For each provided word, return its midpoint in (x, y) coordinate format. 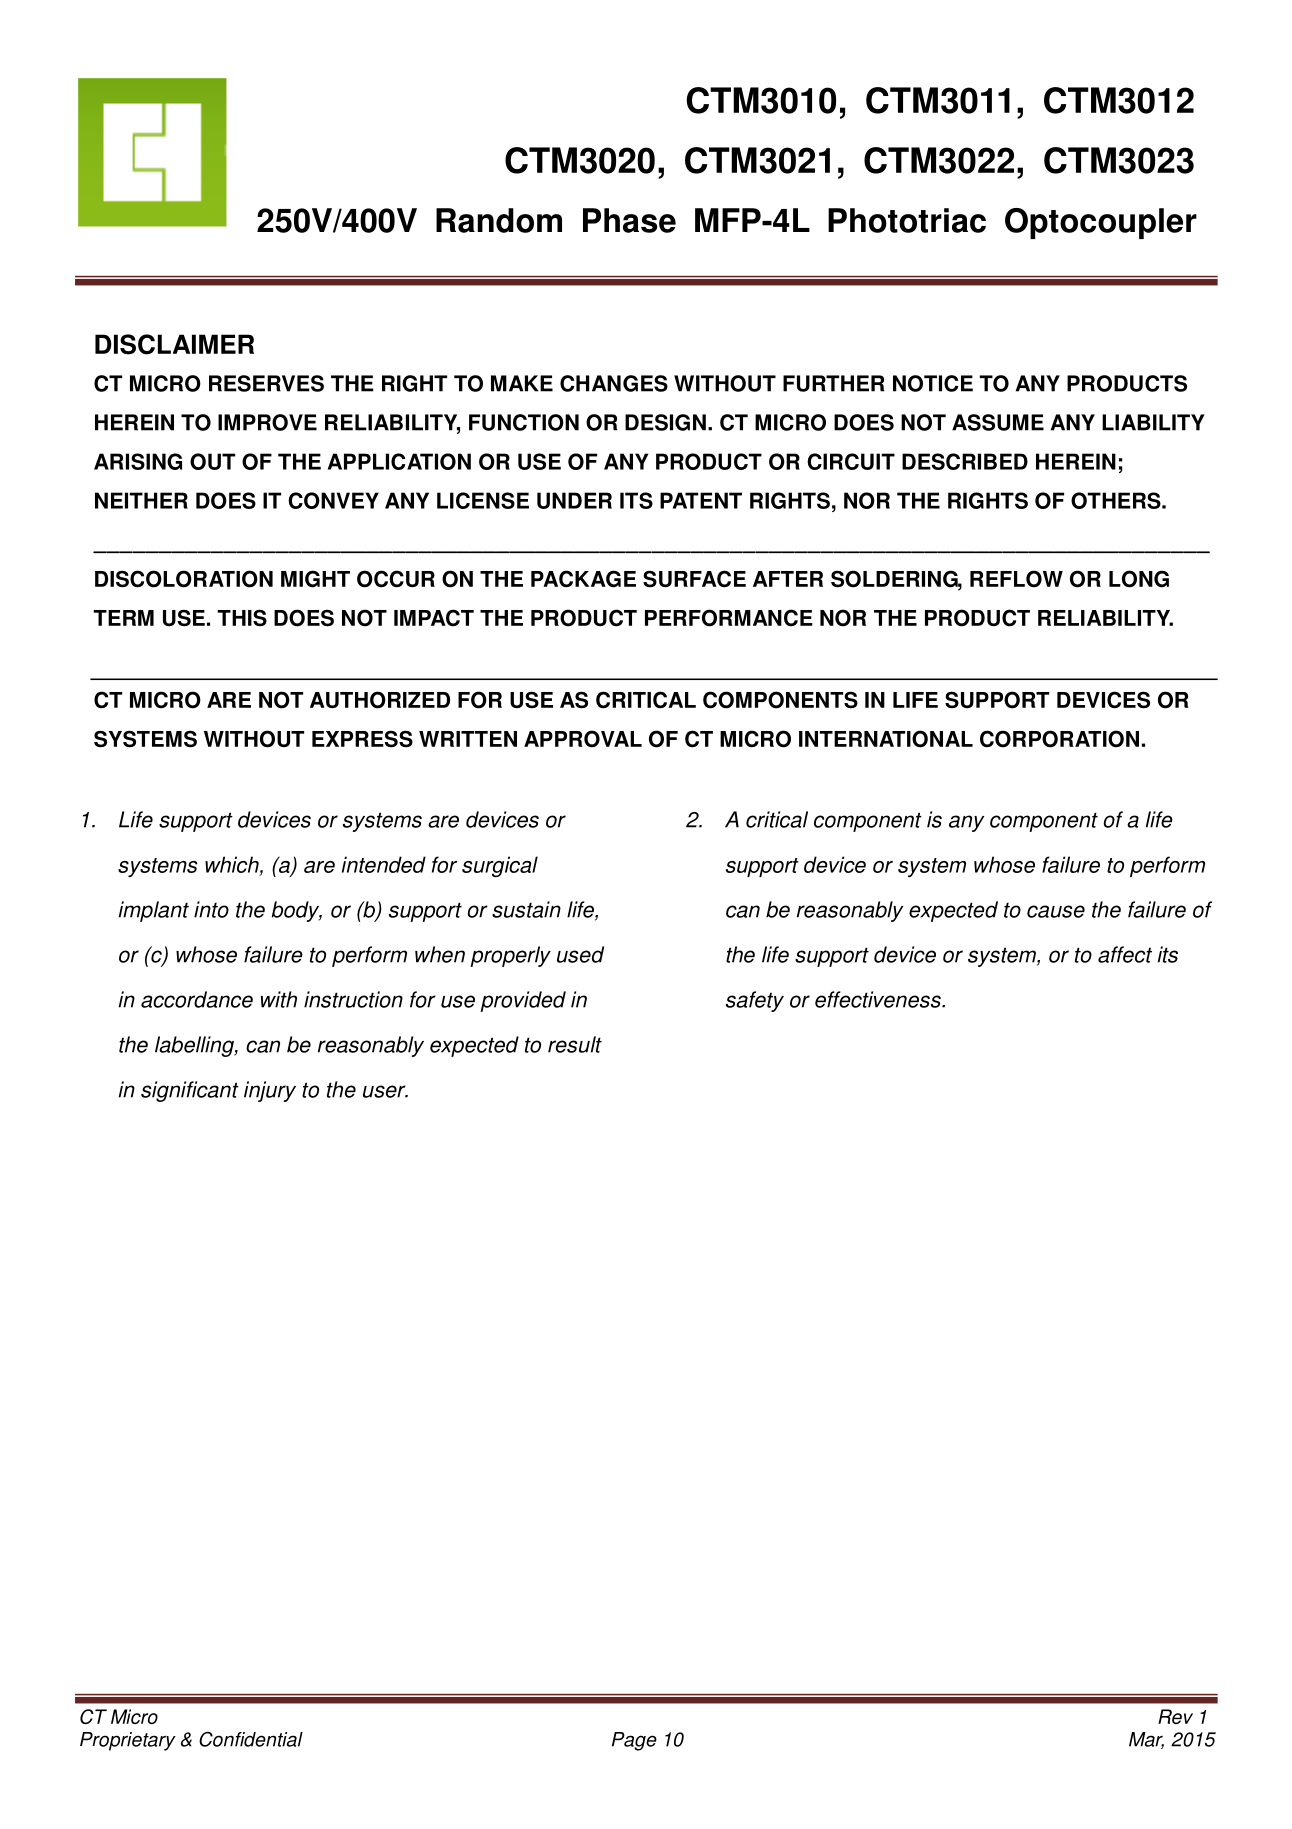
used (580, 954)
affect (1125, 954)
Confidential (251, 1739)
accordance (197, 999)
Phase (629, 220)
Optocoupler (1101, 223)
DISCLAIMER (174, 344)
